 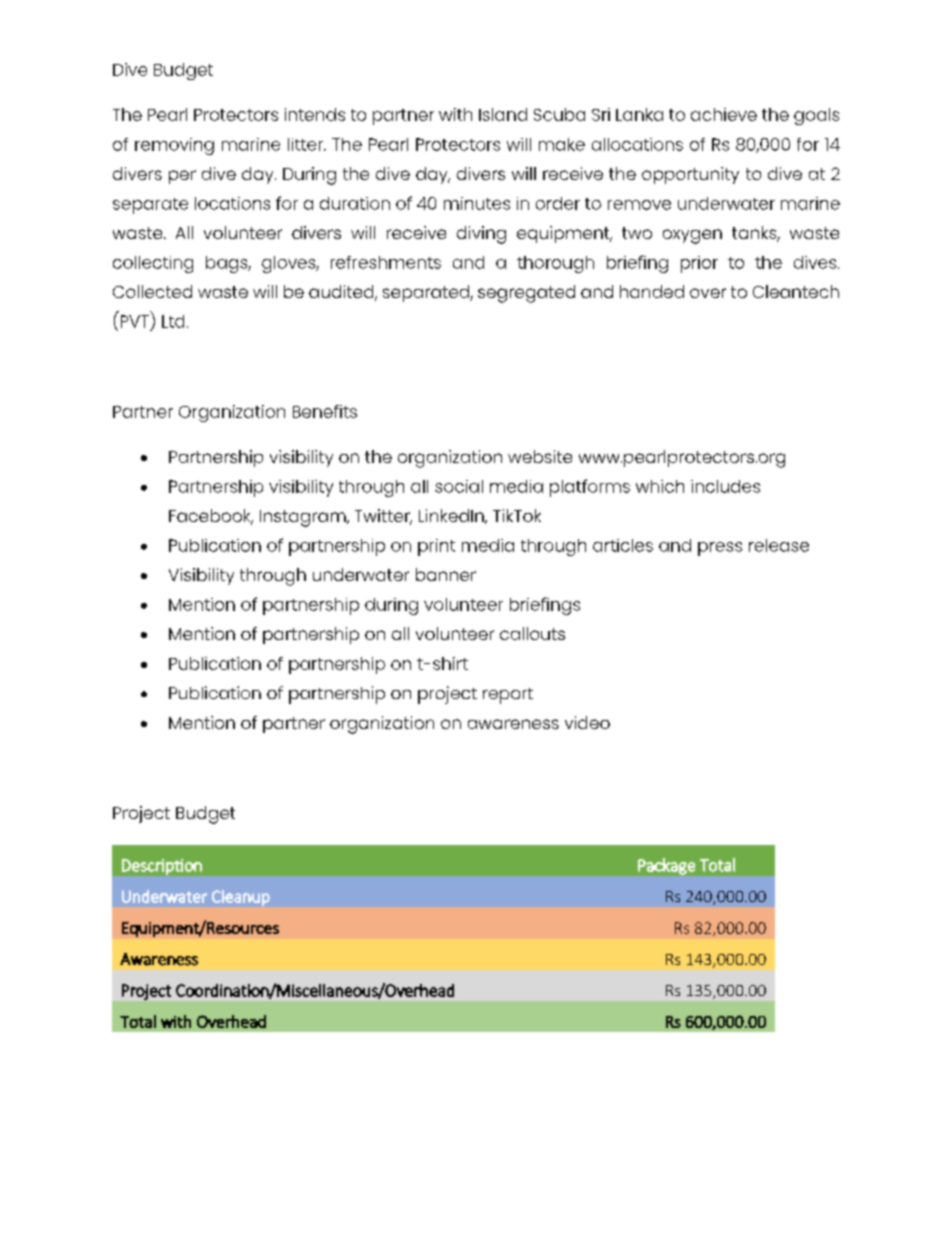 I want to click on segregated, so click(x=526, y=294).
